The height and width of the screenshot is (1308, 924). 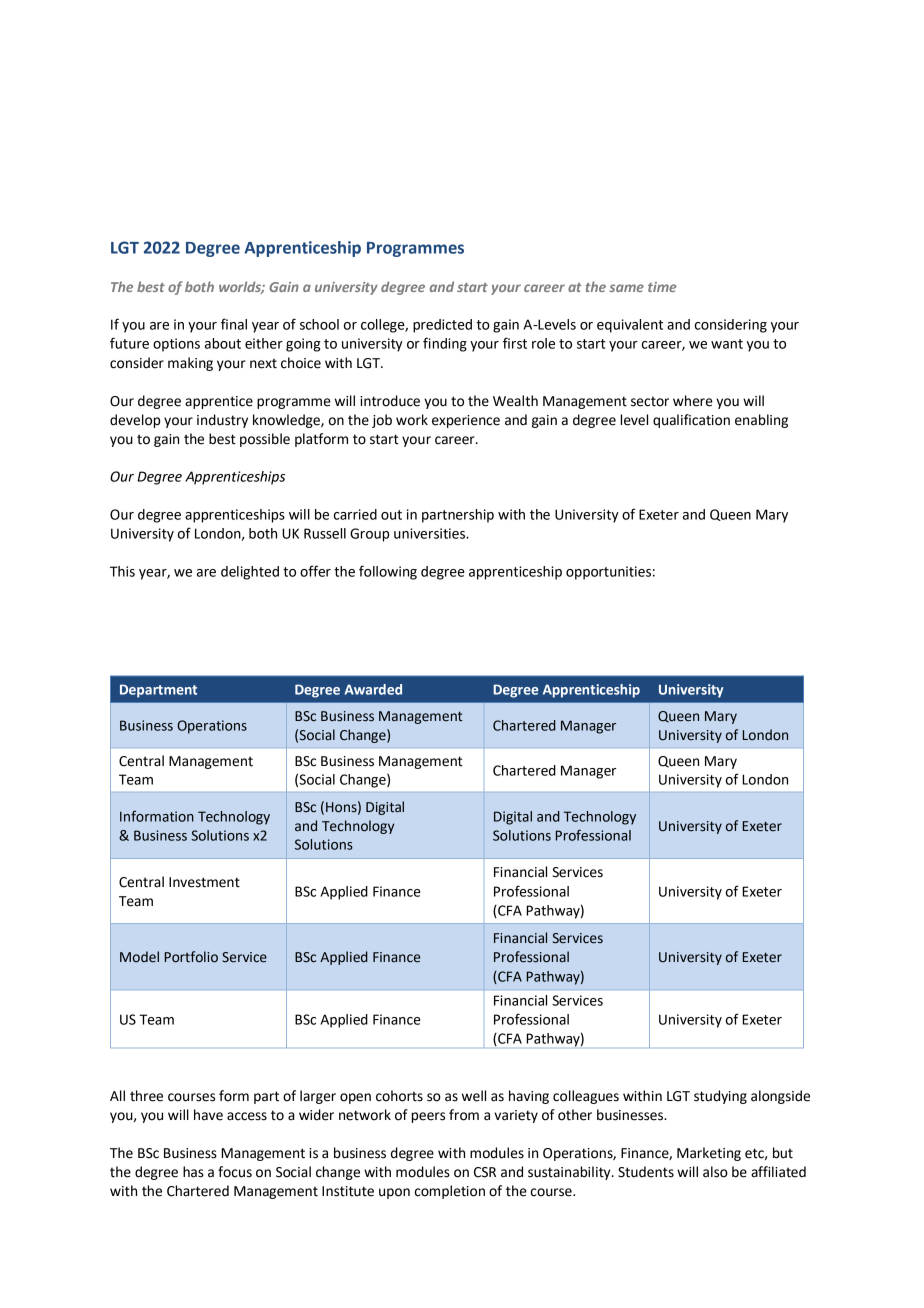 What do you see at coordinates (485, 1172) in the screenshot?
I see `CSR` at bounding box center [485, 1172].
